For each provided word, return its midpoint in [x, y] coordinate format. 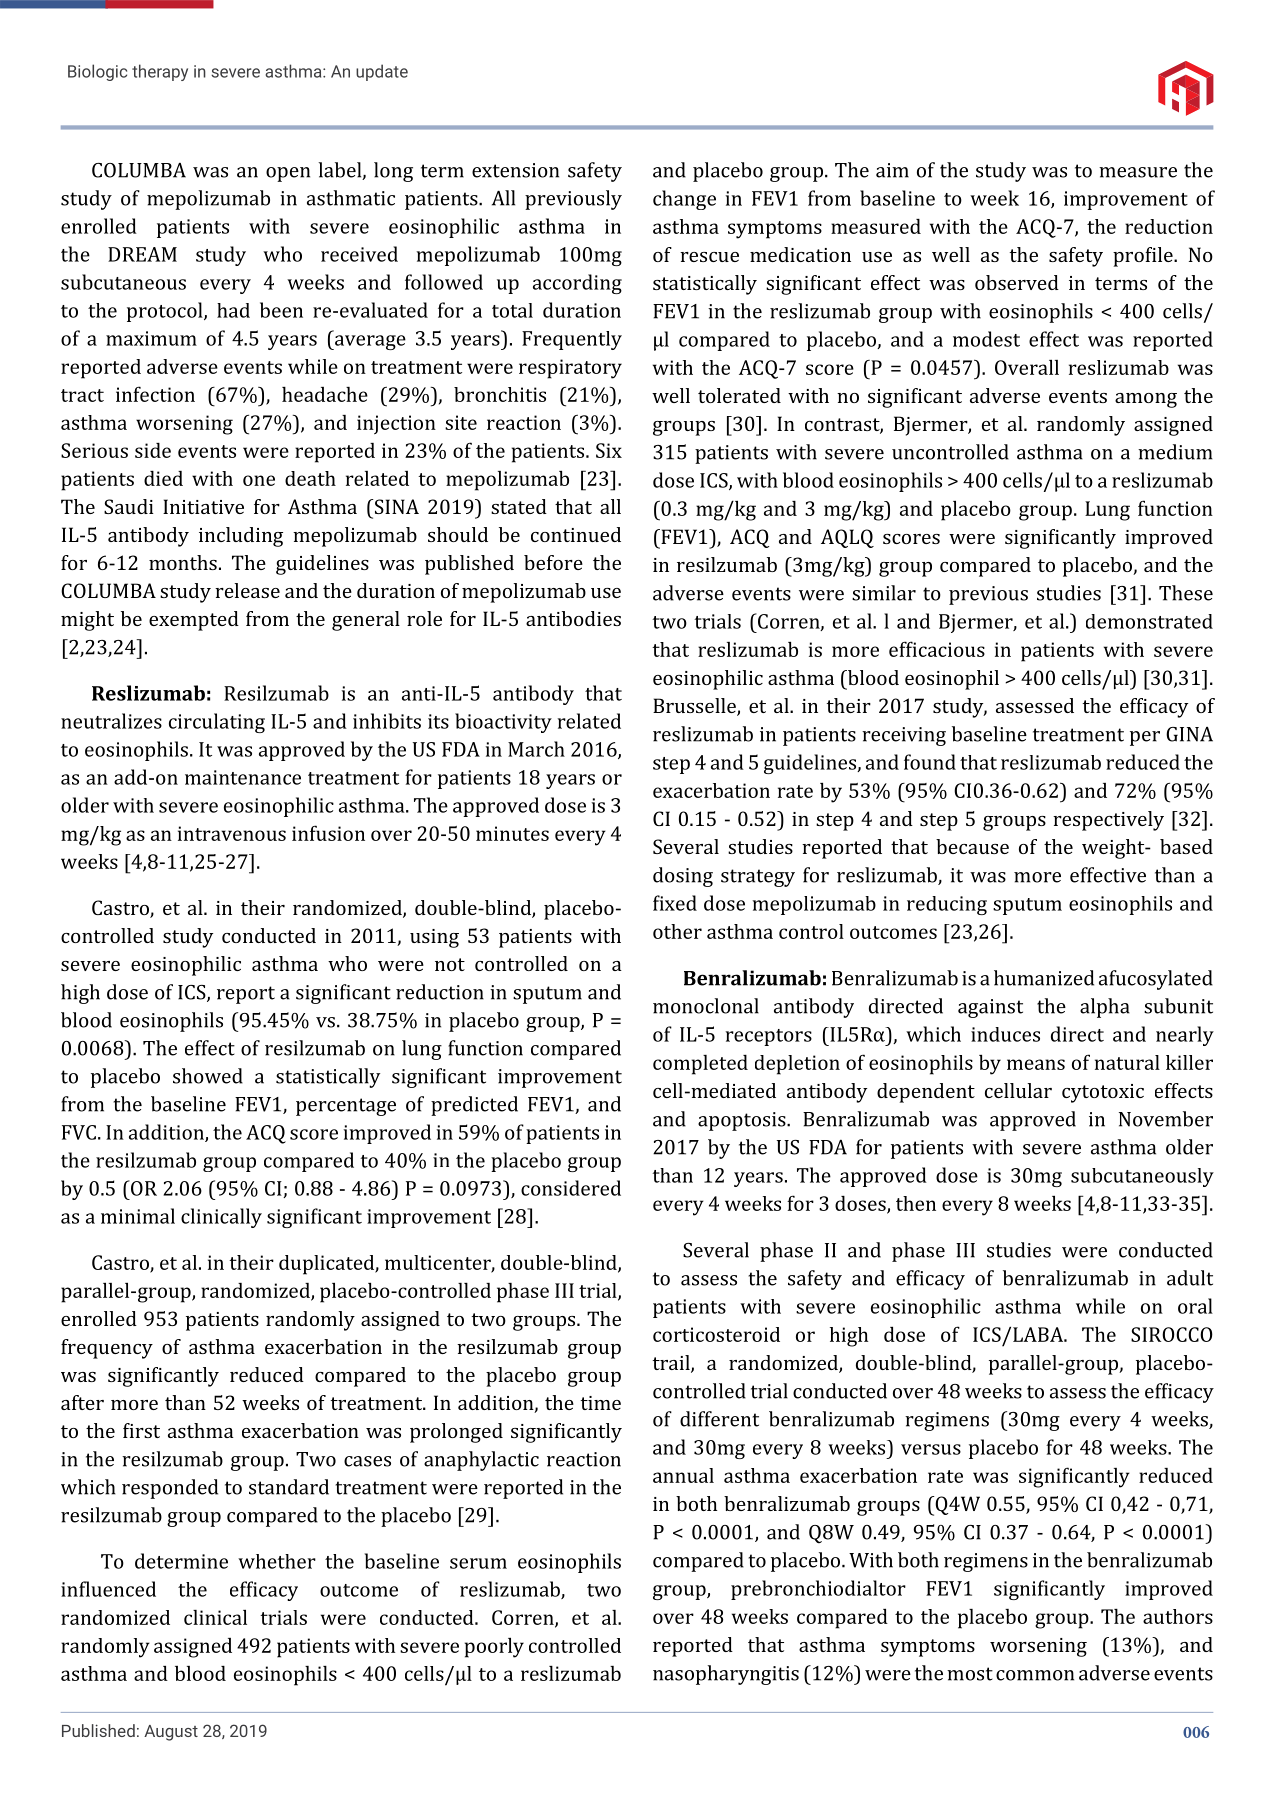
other [677, 931]
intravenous [232, 833]
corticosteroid [716, 1334]
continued [576, 534]
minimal [138, 1216]
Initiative [203, 506]
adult [1190, 1278]
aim [892, 170]
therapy [160, 72]
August [171, 1733]
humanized [1044, 978]
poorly [494, 1647]
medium [1175, 452]
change [684, 200]
